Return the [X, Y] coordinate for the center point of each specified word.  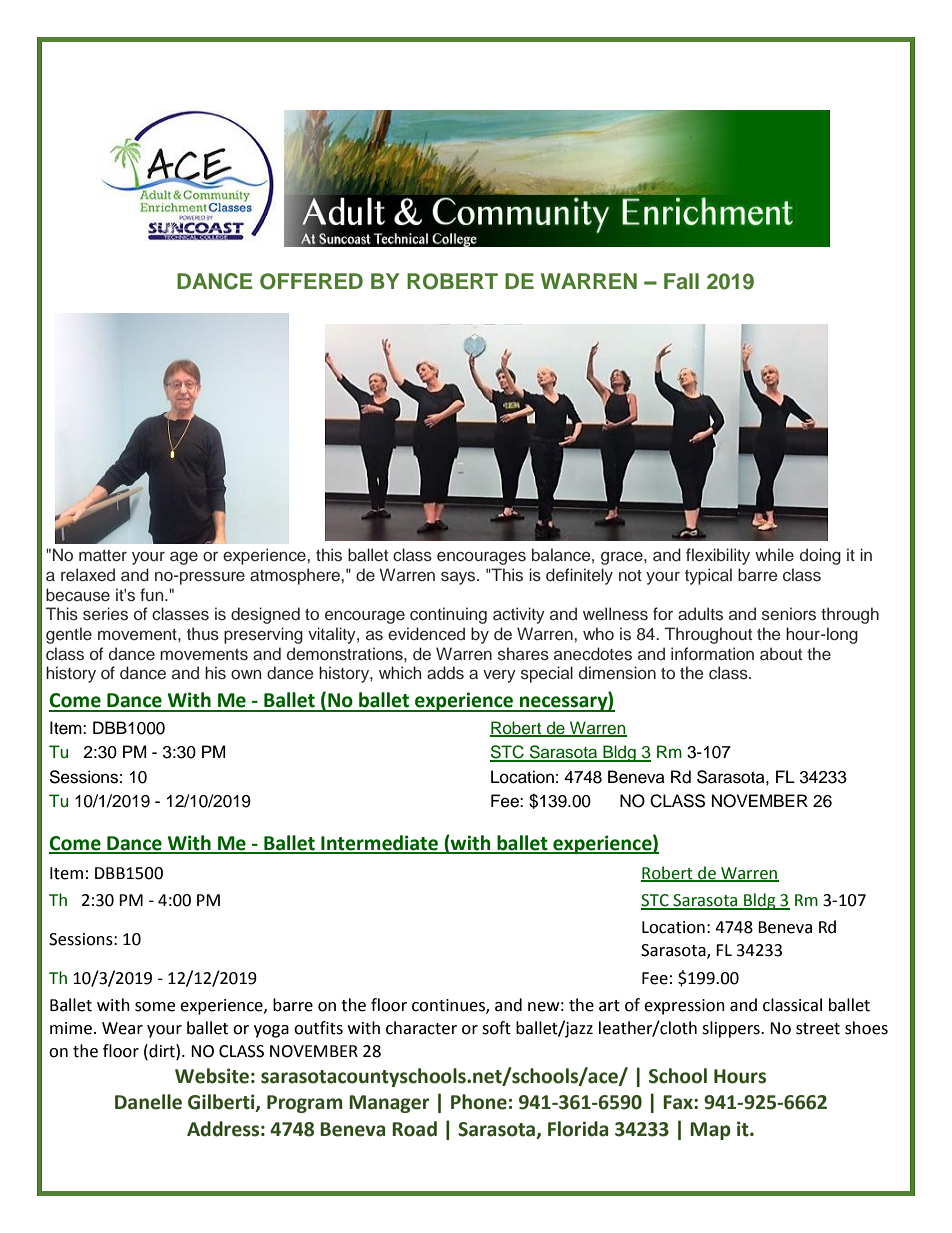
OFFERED [311, 281]
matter [103, 556]
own [246, 674]
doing [820, 556]
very [499, 676]
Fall [681, 281]
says [459, 578]
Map [710, 1131]
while [774, 555]
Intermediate [380, 844]
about [781, 653]
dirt [162, 1051]
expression [684, 1007]
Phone [479, 1102]
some [155, 1007]
